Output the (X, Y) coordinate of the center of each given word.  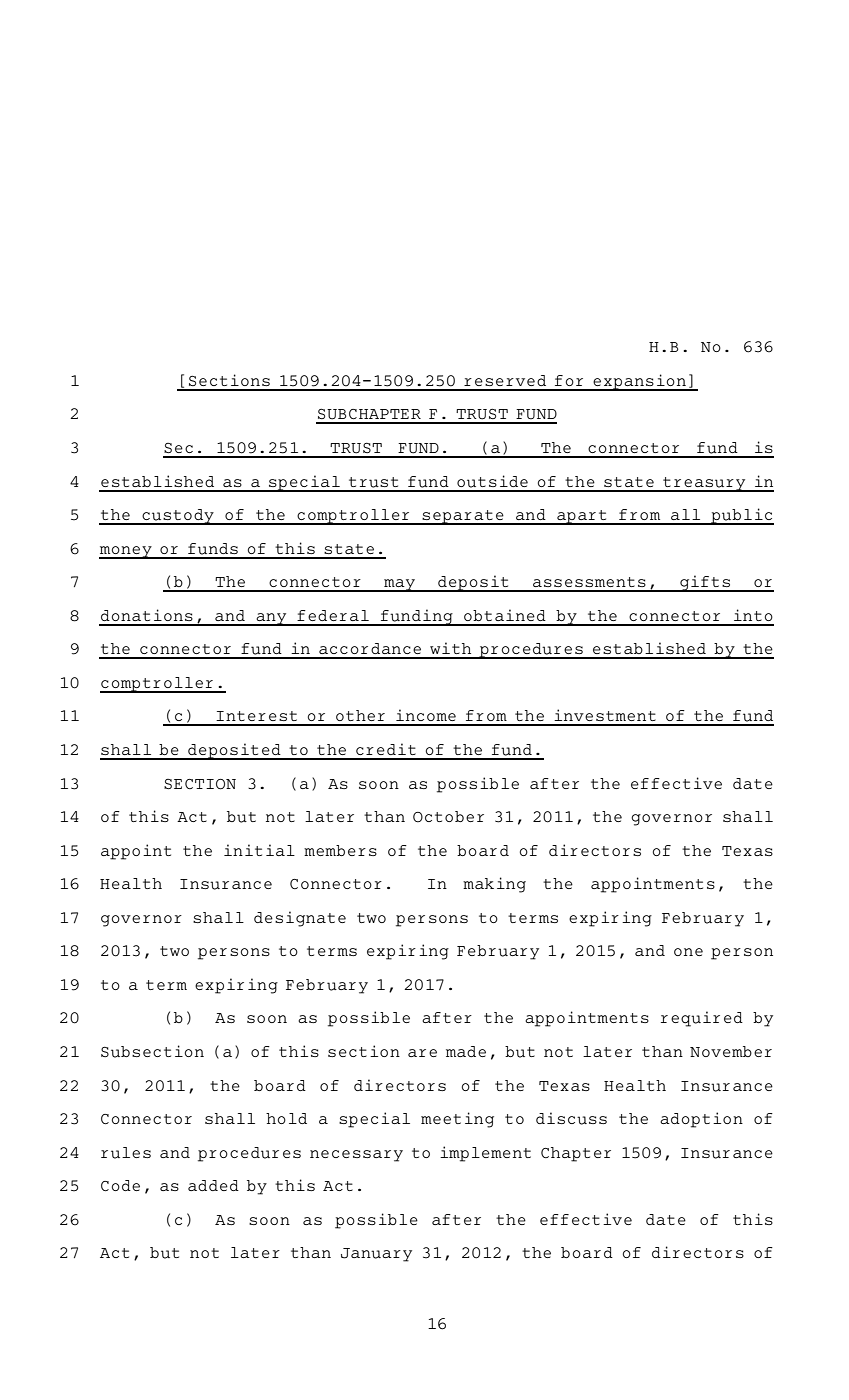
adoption (701, 1120)
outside (492, 481)
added (213, 1185)
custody (178, 517)
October (448, 817)
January (376, 1255)
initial (259, 850)
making (494, 885)
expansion (640, 382)
